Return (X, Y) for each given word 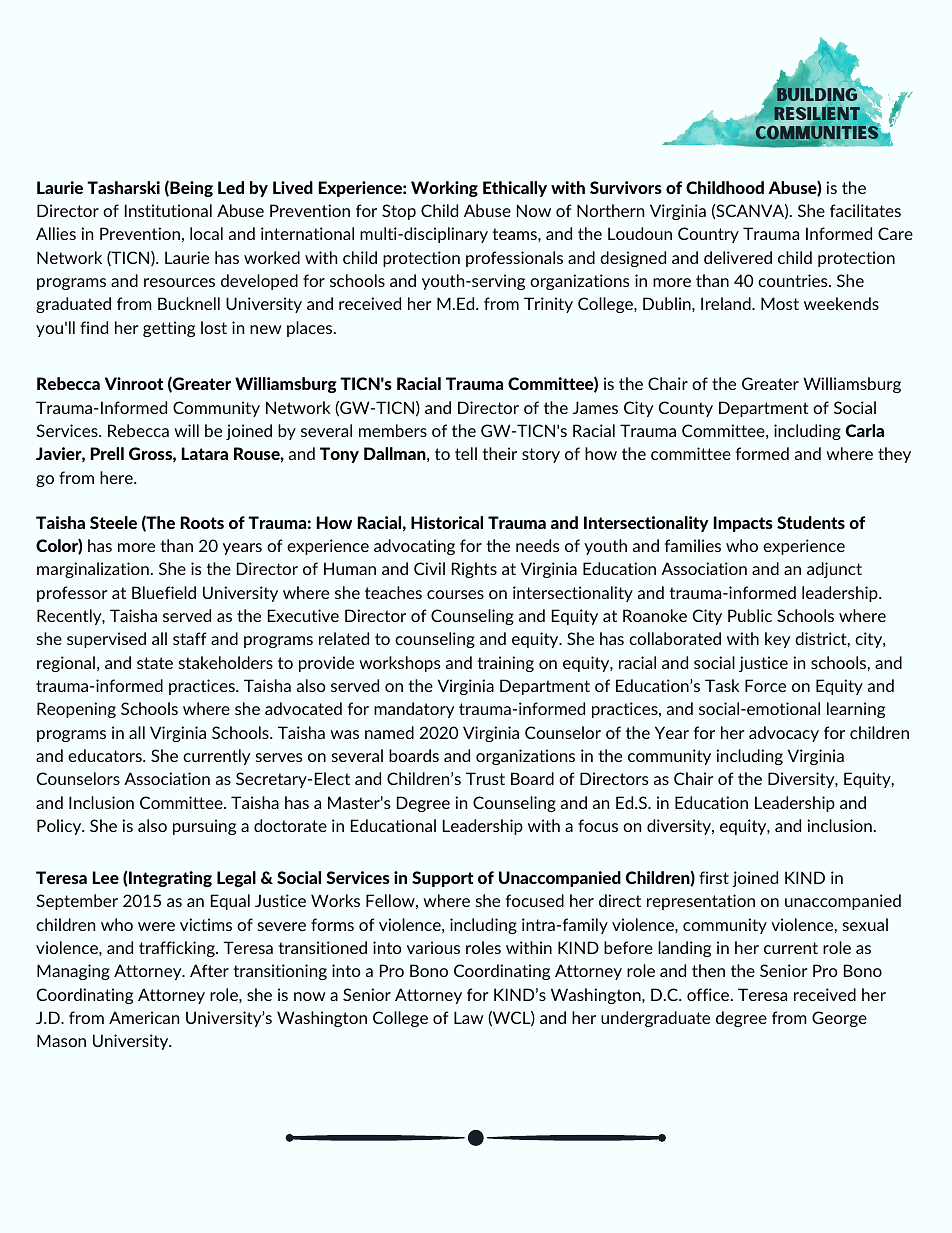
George (839, 1019)
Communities (818, 133)
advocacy (784, 734)
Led (231, 187)
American (144, 1017)
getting (169, 329)
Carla (865, 430)
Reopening (76, 710)
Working (444, 189)
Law (469, 1017)
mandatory (414, 710)
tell (466, 453)
